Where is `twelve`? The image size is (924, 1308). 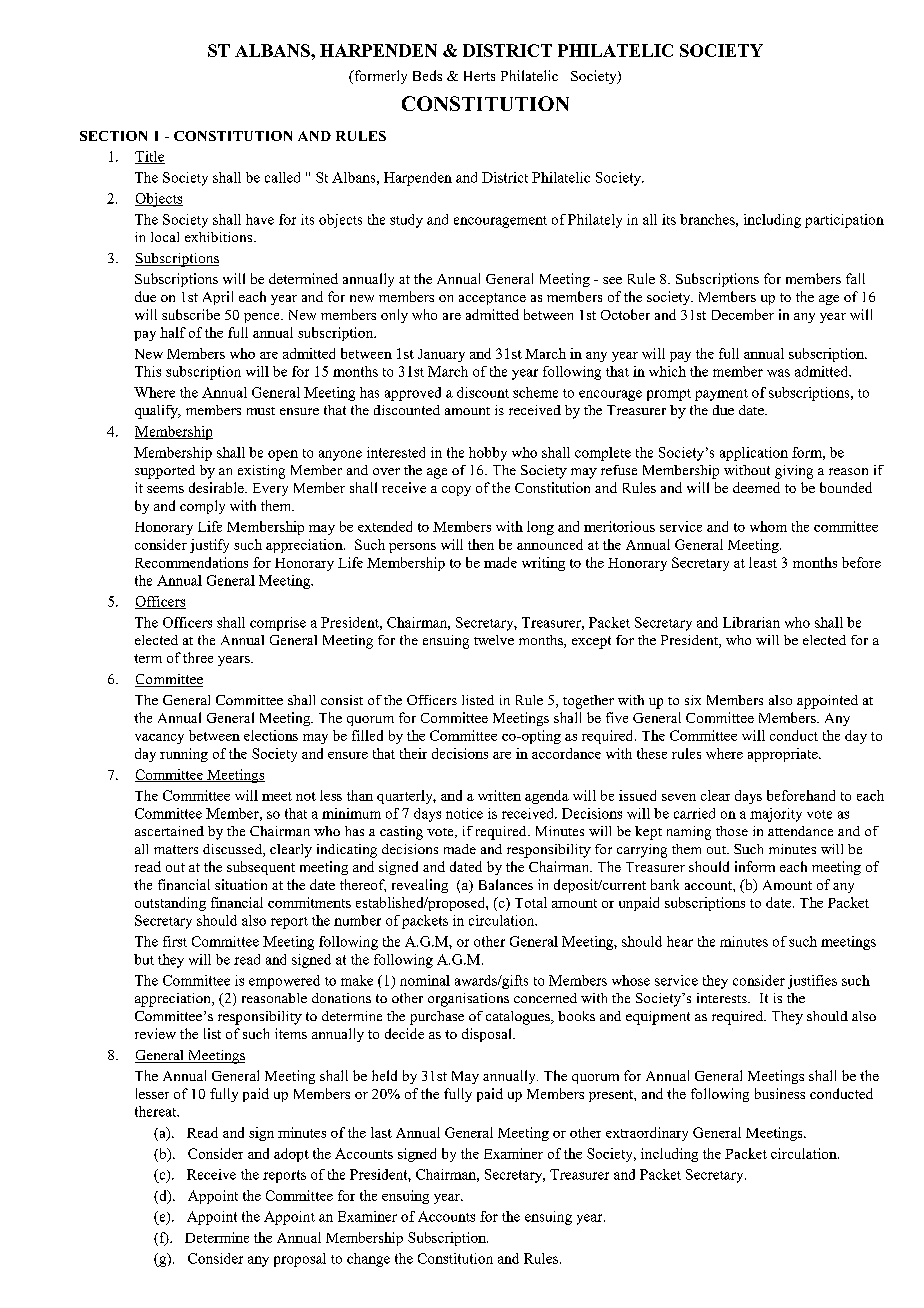 twelve is located at coordinates (494, 640).
